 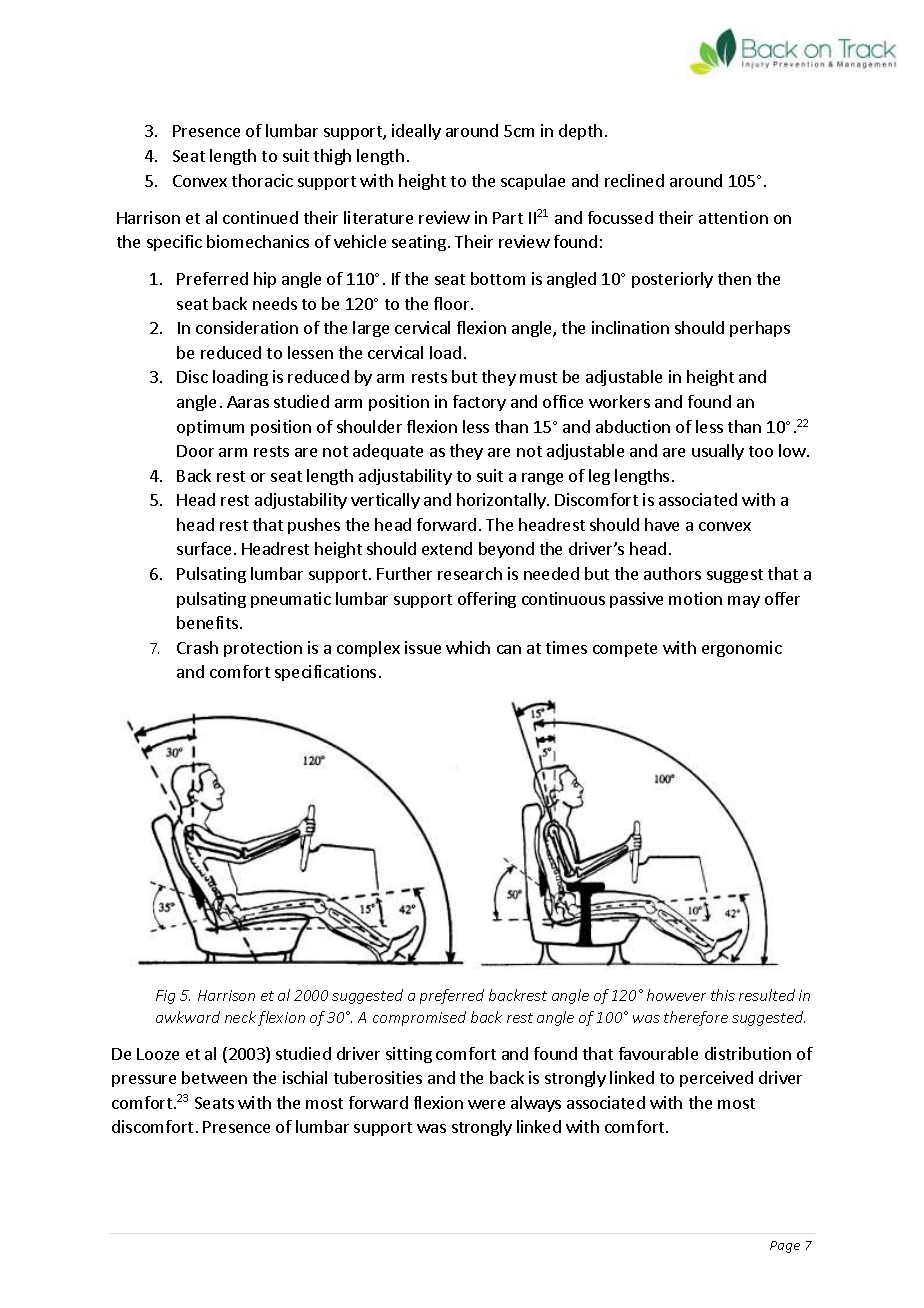 I want to click on horizontally, so click(x=502, y=501).
